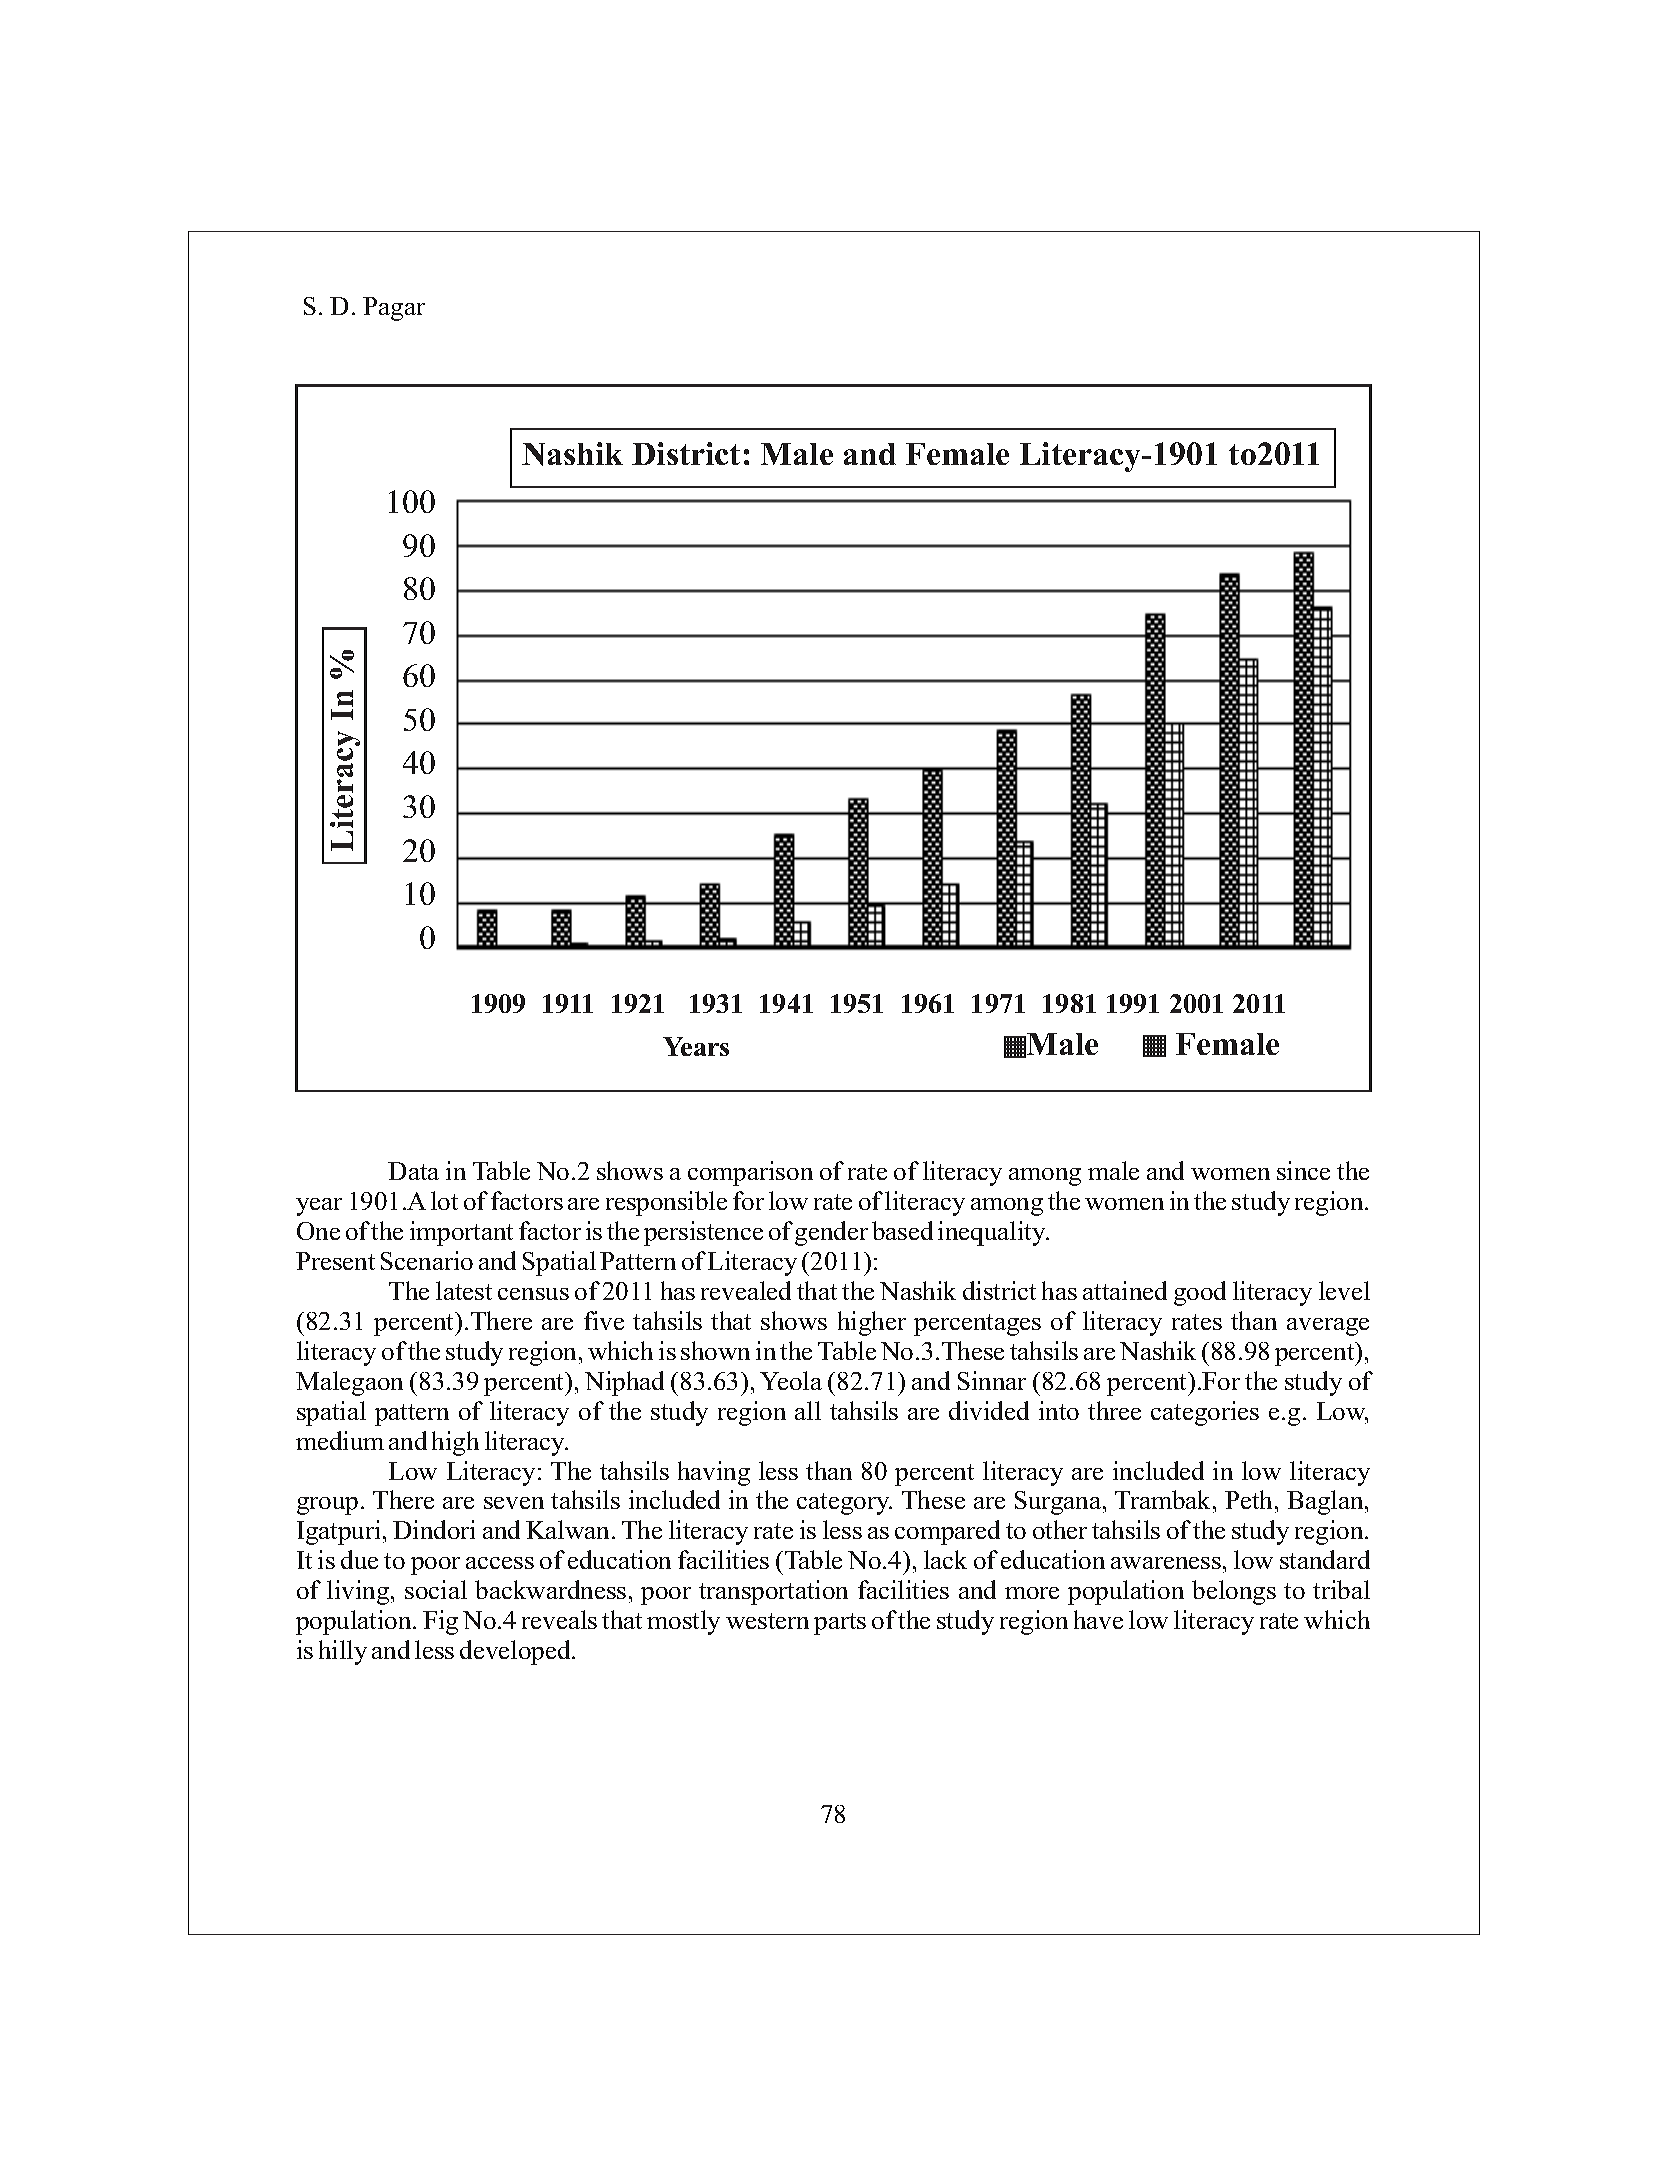 The height and width of the document is (2166, 1667). Describe the element at coordinates (1200, 1293) in the document. I see `good` at that location.
